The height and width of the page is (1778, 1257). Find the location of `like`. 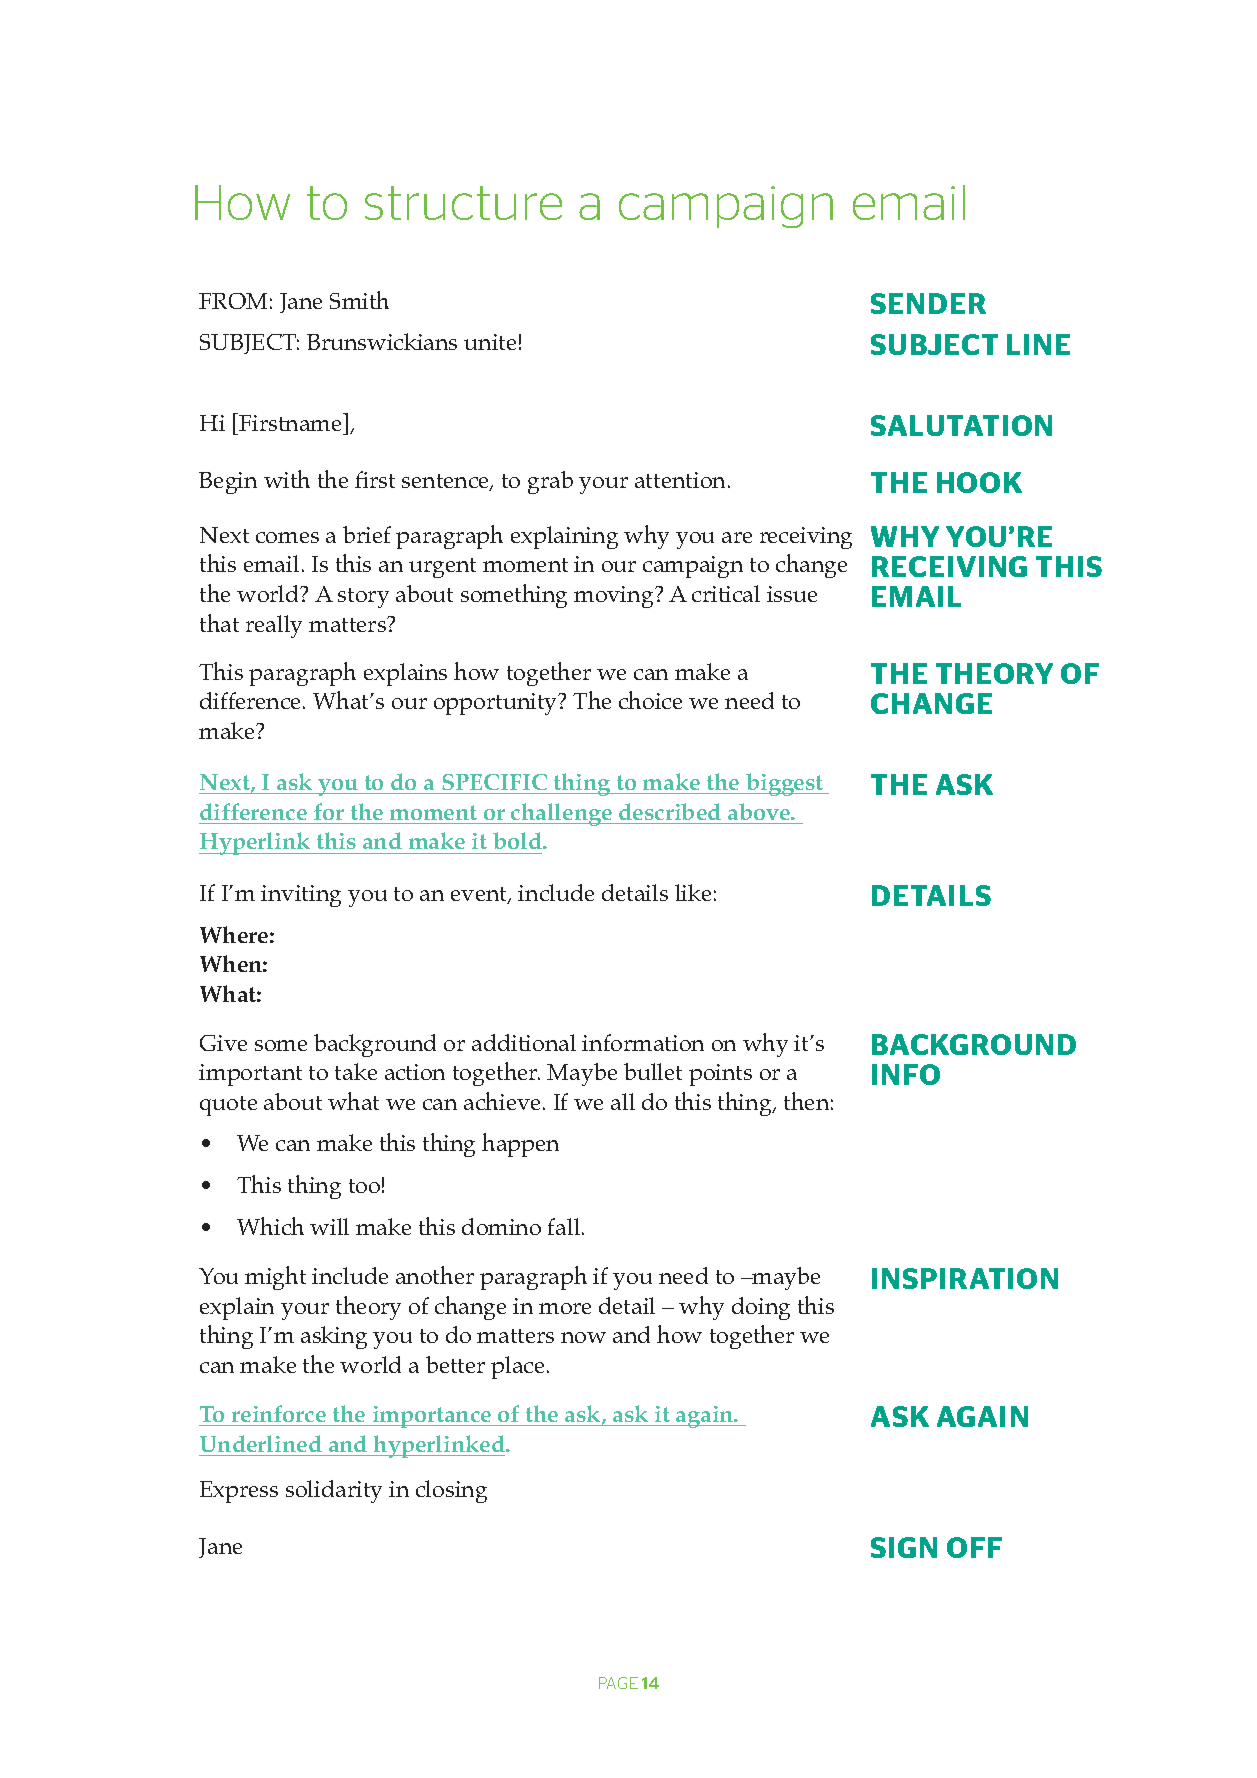

like is located at coordinates (693, 892).
